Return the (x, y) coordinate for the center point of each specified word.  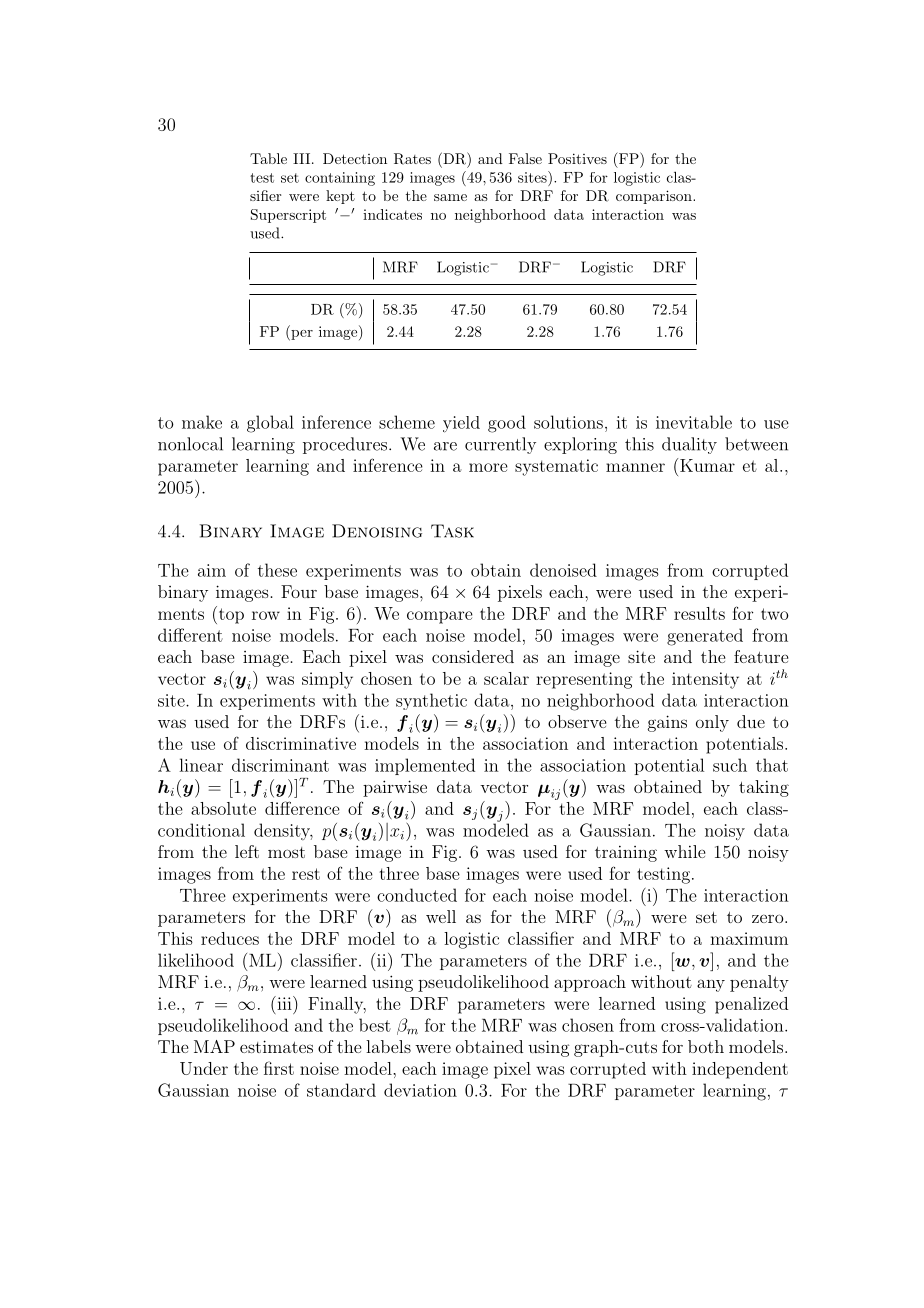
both (706, 1046)
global (270, 424)
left (247, 851)
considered (473, 656)
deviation (420, 1090)
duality (689, 445)
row (266, 615)
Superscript (288, 216)
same (450, 197)
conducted (417, 895)
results (699, 613)
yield (461, 424)
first (279, 1068)
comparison (655, 197)
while (684, 851)
